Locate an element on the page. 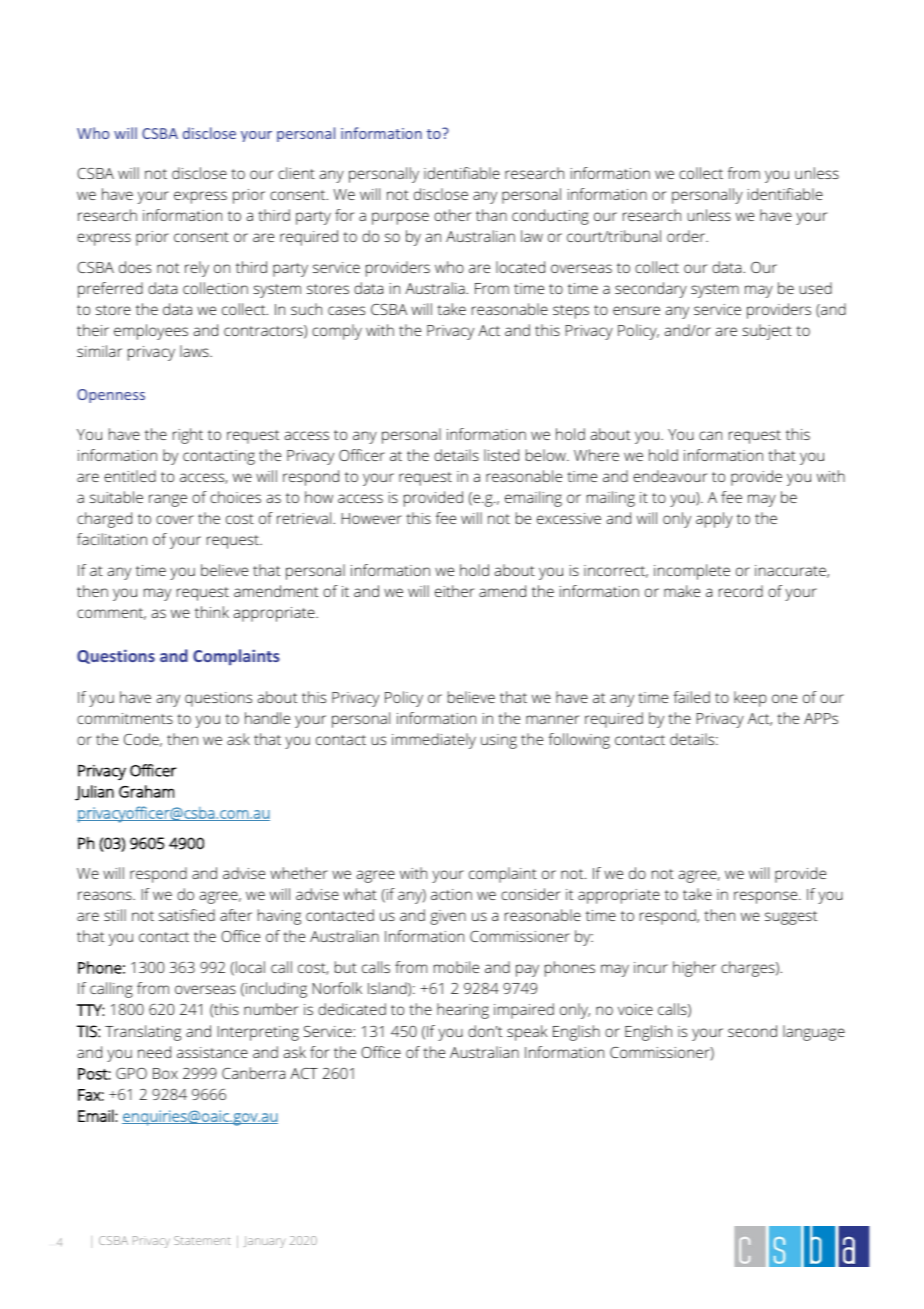 This document has width=924, height=1309. Statement is located at coordinates (202, 1240).
